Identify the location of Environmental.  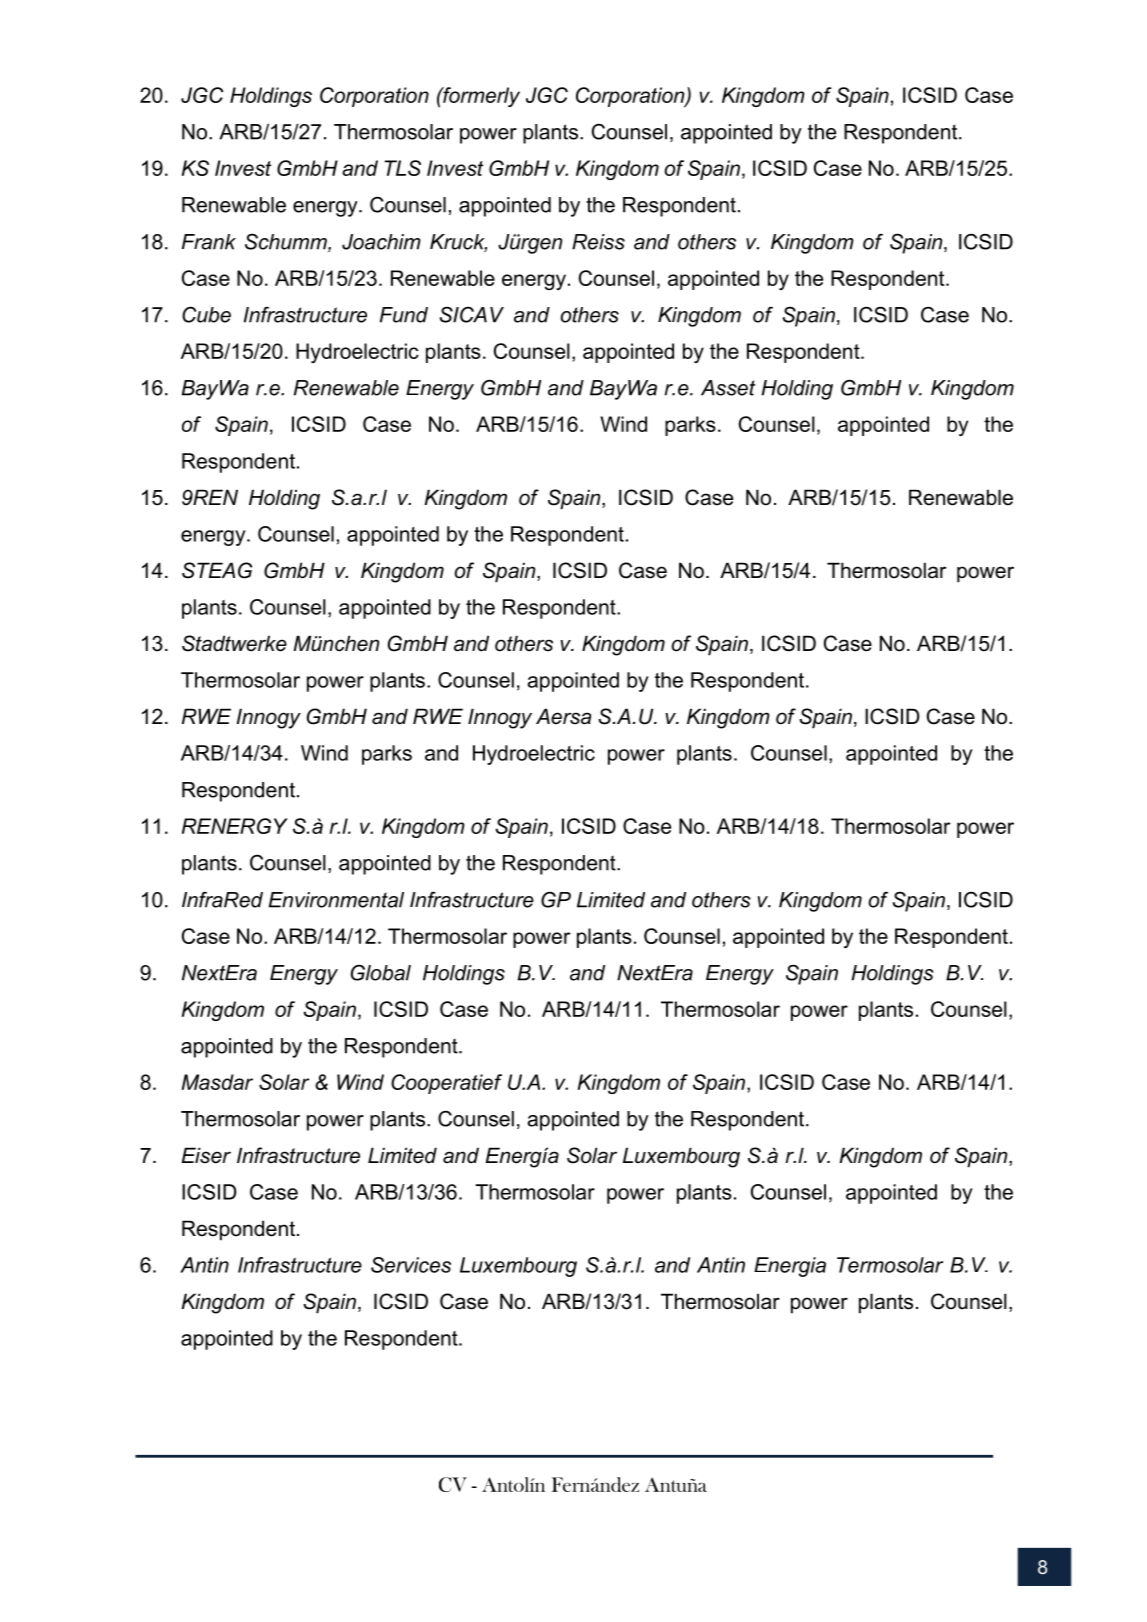
(336, 900).
